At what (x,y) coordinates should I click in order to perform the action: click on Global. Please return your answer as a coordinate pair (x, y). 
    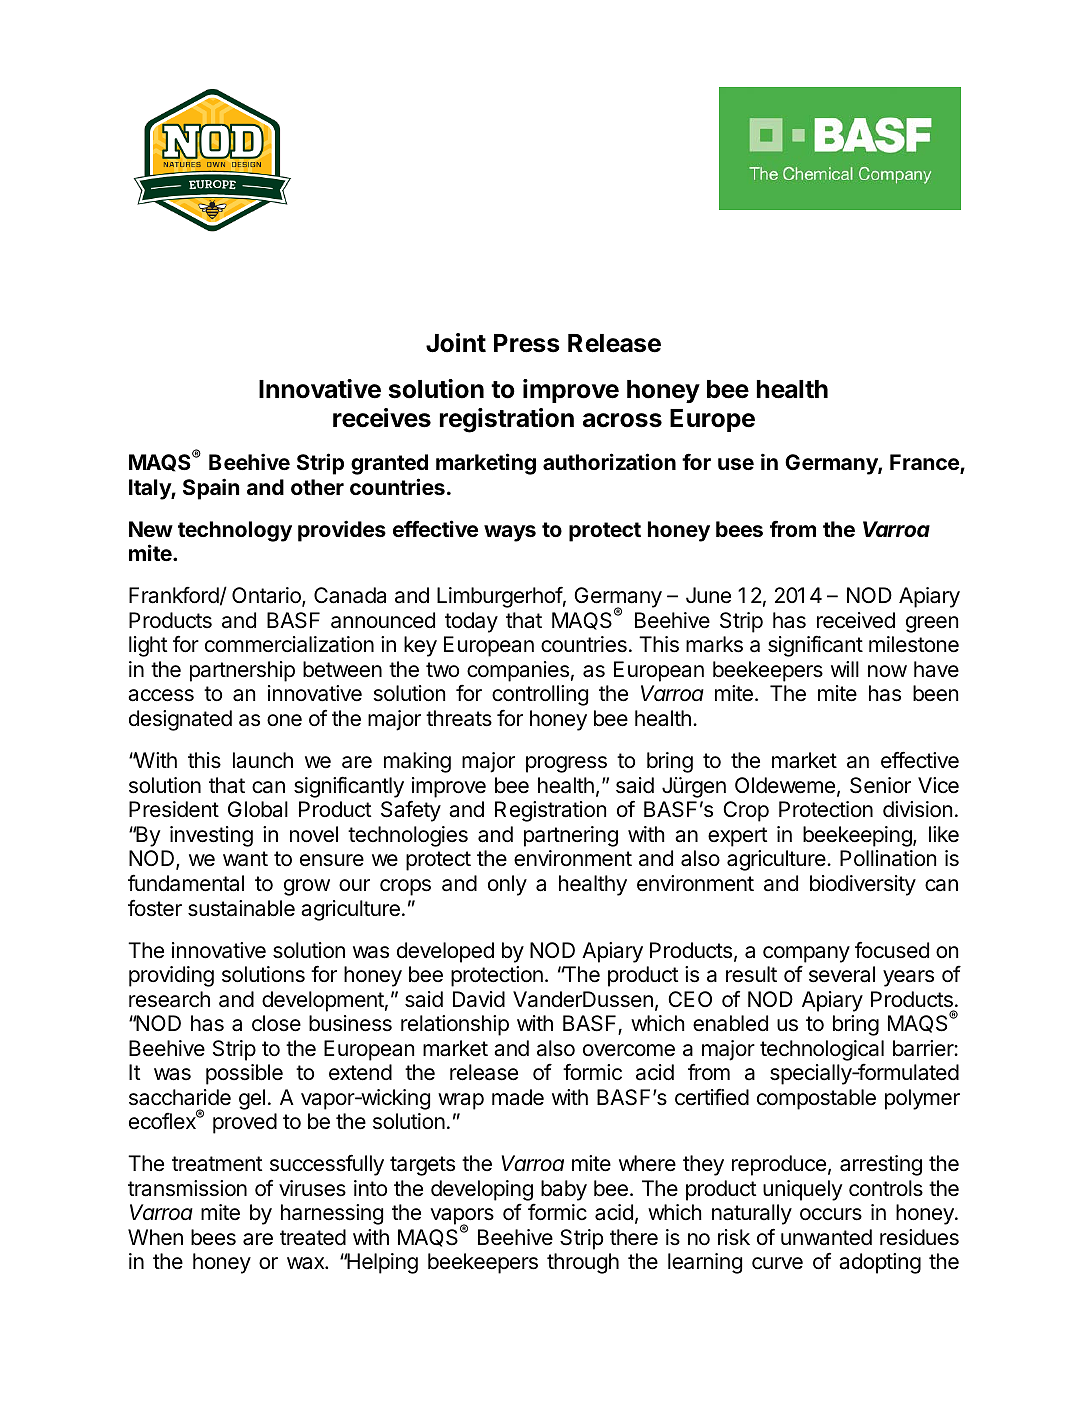
    Looking at the image, I should click on (258, 809).
